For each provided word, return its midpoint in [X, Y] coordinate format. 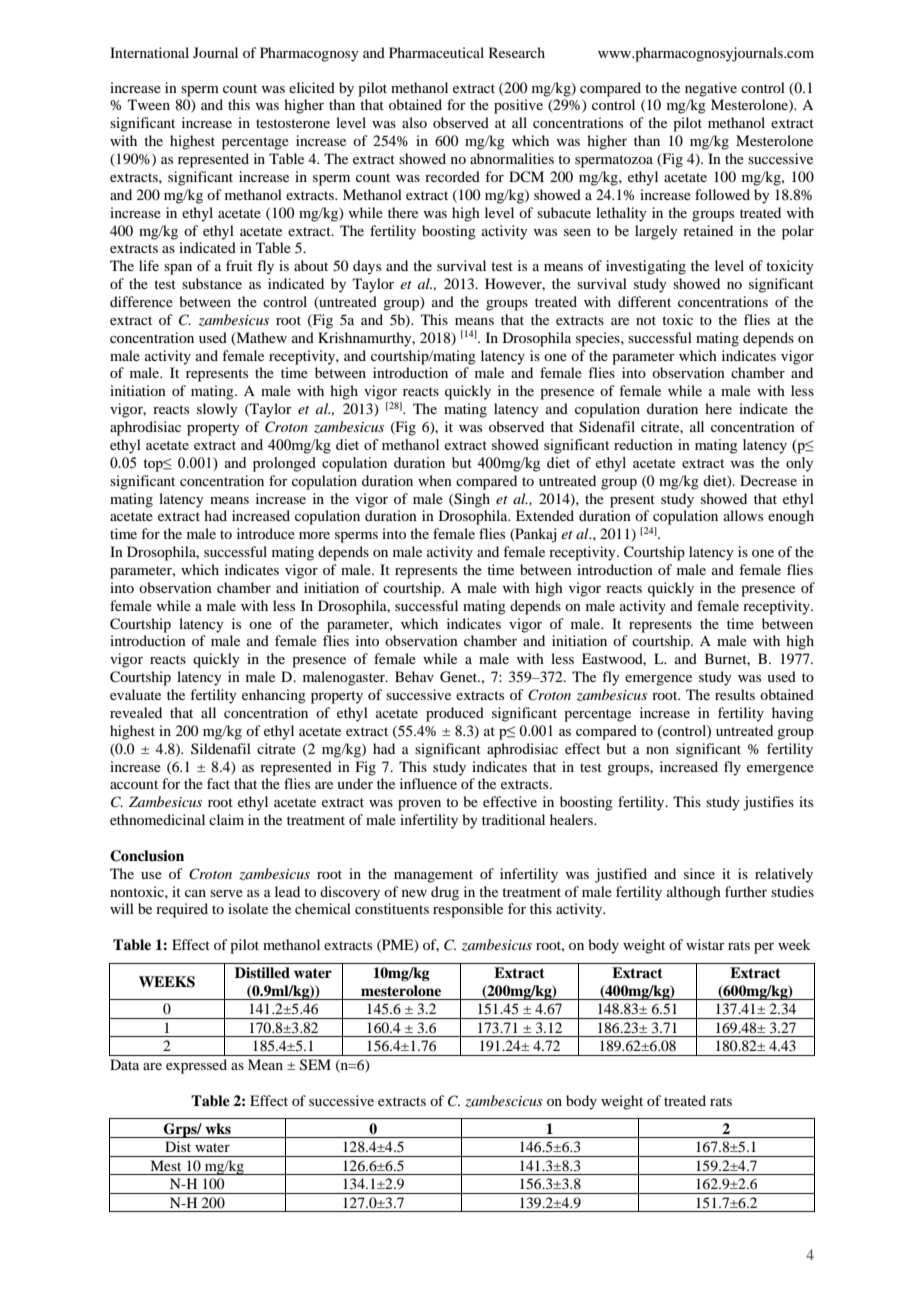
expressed [196, 1066]
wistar [705, 944]
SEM [315, 1065]
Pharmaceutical [436, 52]
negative [711, 89]
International [149, 52]
